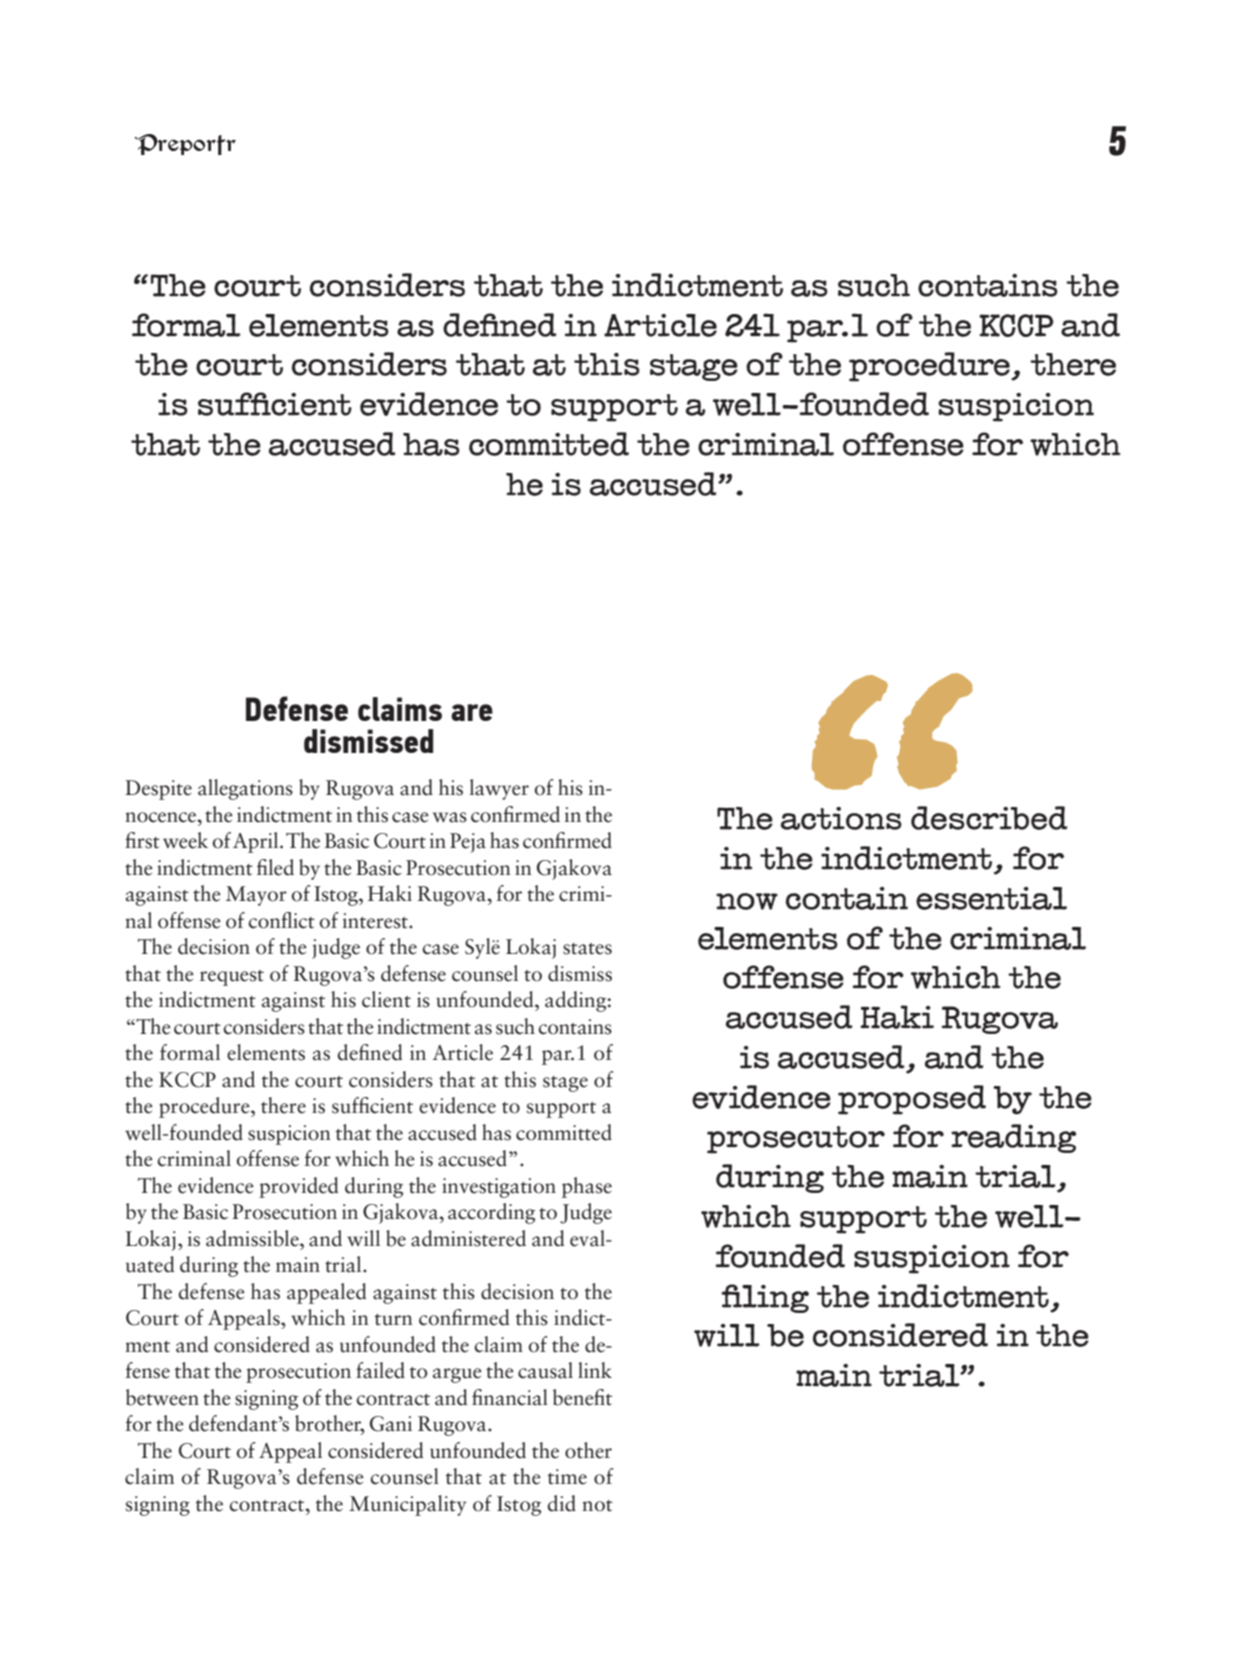  What do you see at coordinates (567, 1477) in the screenshot?
I see `time` at bounding box center [567, 1477].
